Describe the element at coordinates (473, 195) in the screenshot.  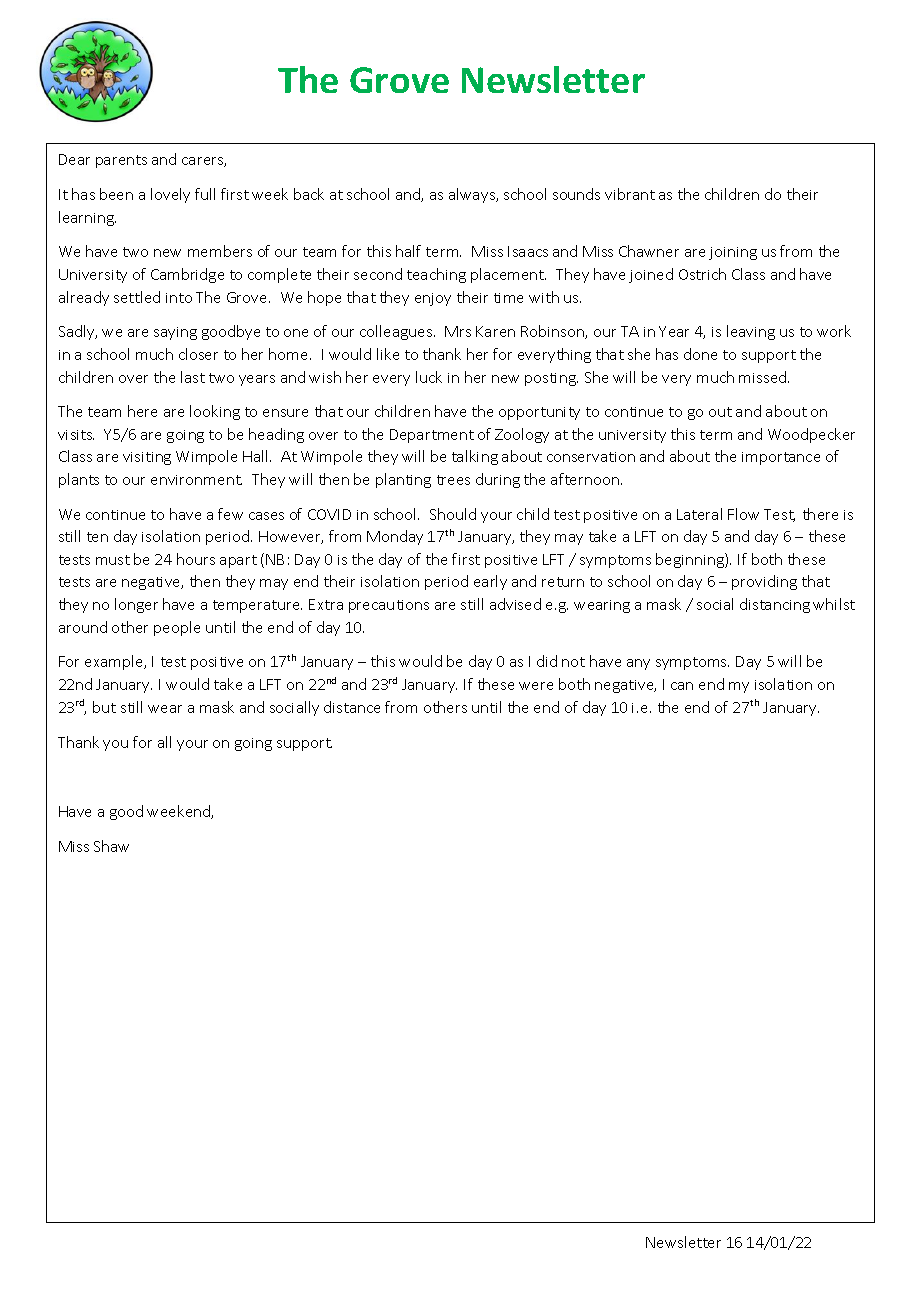
I see `always` at that location.
